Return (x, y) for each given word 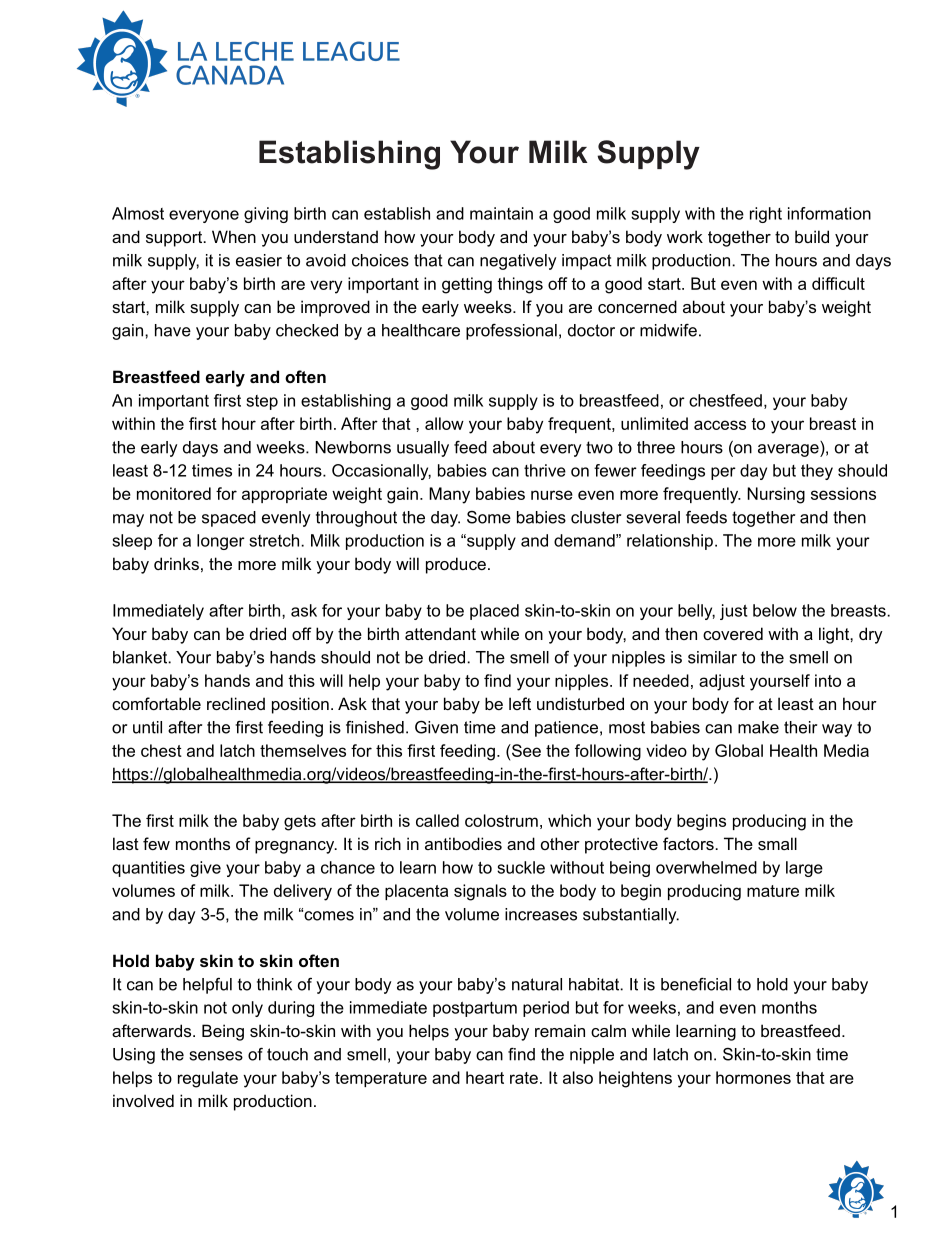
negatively (518, 262)
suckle (521, 867)
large (804, 869)
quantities (148, 869)
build (812, 236)
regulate (208, 1079)
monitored (174, 493)
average (789, 449)
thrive (545, 470)
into (828, 680)
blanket (141, 657)
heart (485, 1077)
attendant (440, 633)
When (234, 236)
